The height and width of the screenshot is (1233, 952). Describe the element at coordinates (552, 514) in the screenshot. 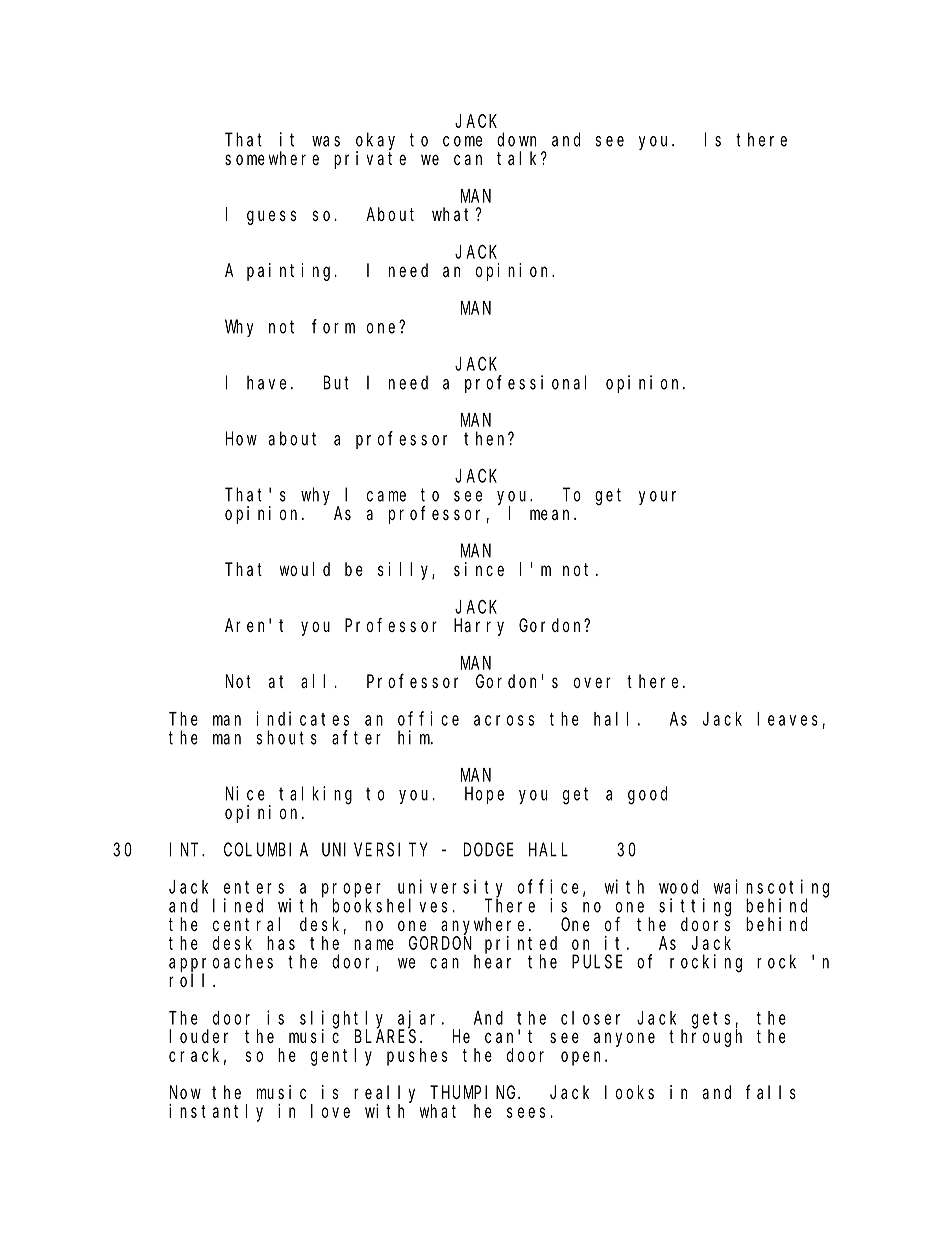

I see `mean` at that location.
